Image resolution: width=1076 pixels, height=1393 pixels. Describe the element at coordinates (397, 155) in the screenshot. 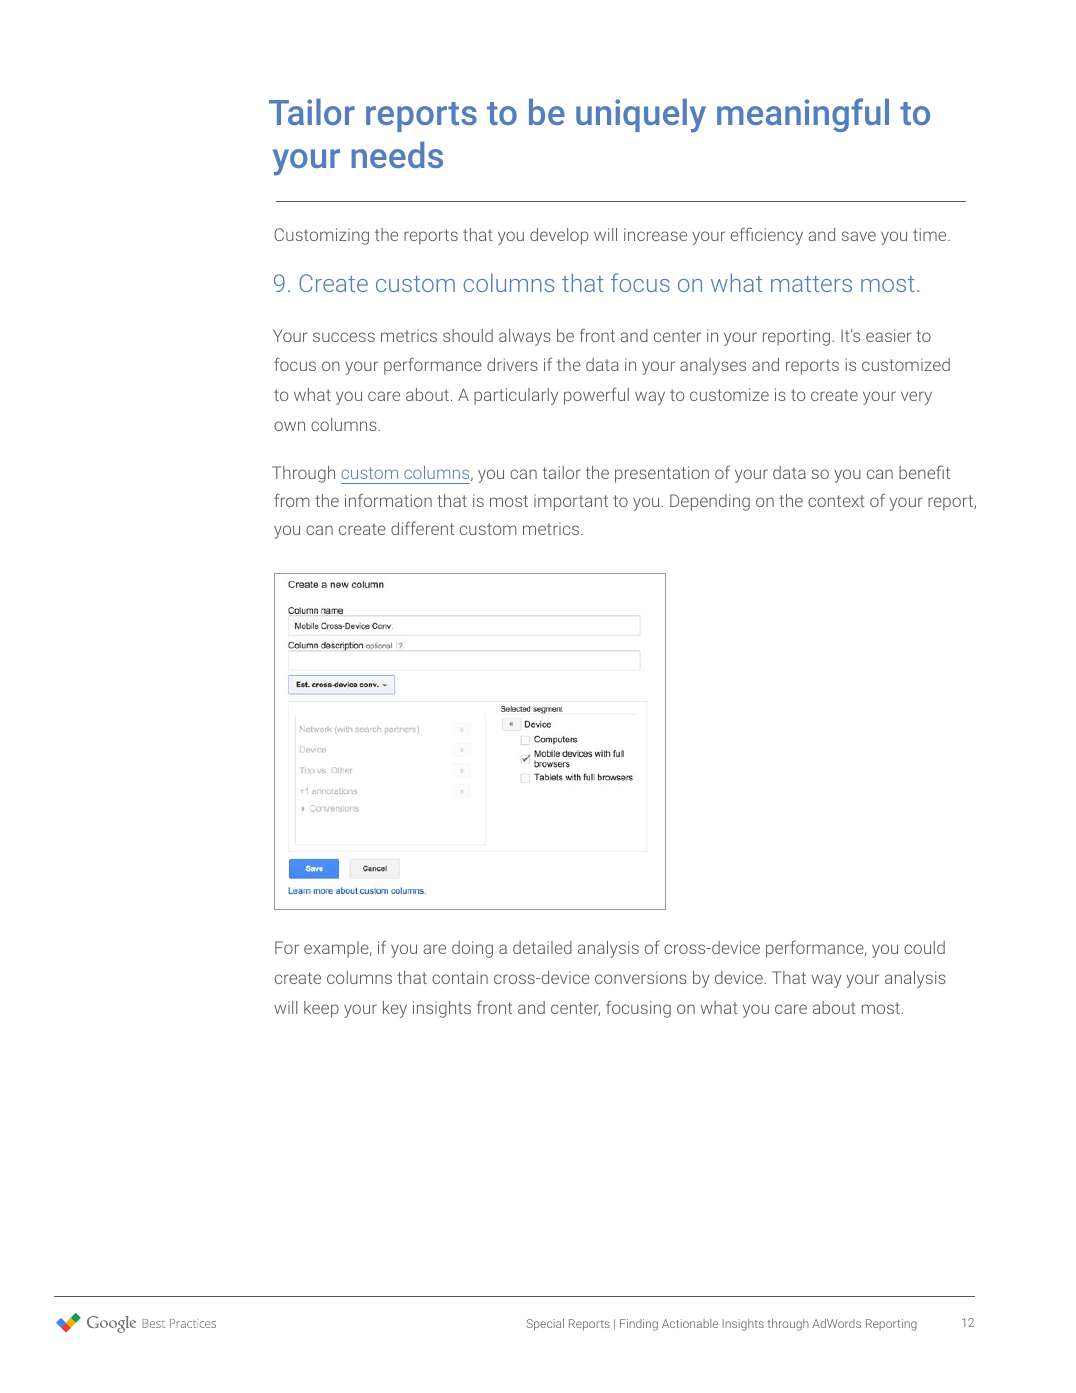

I see `needs` at that location.
